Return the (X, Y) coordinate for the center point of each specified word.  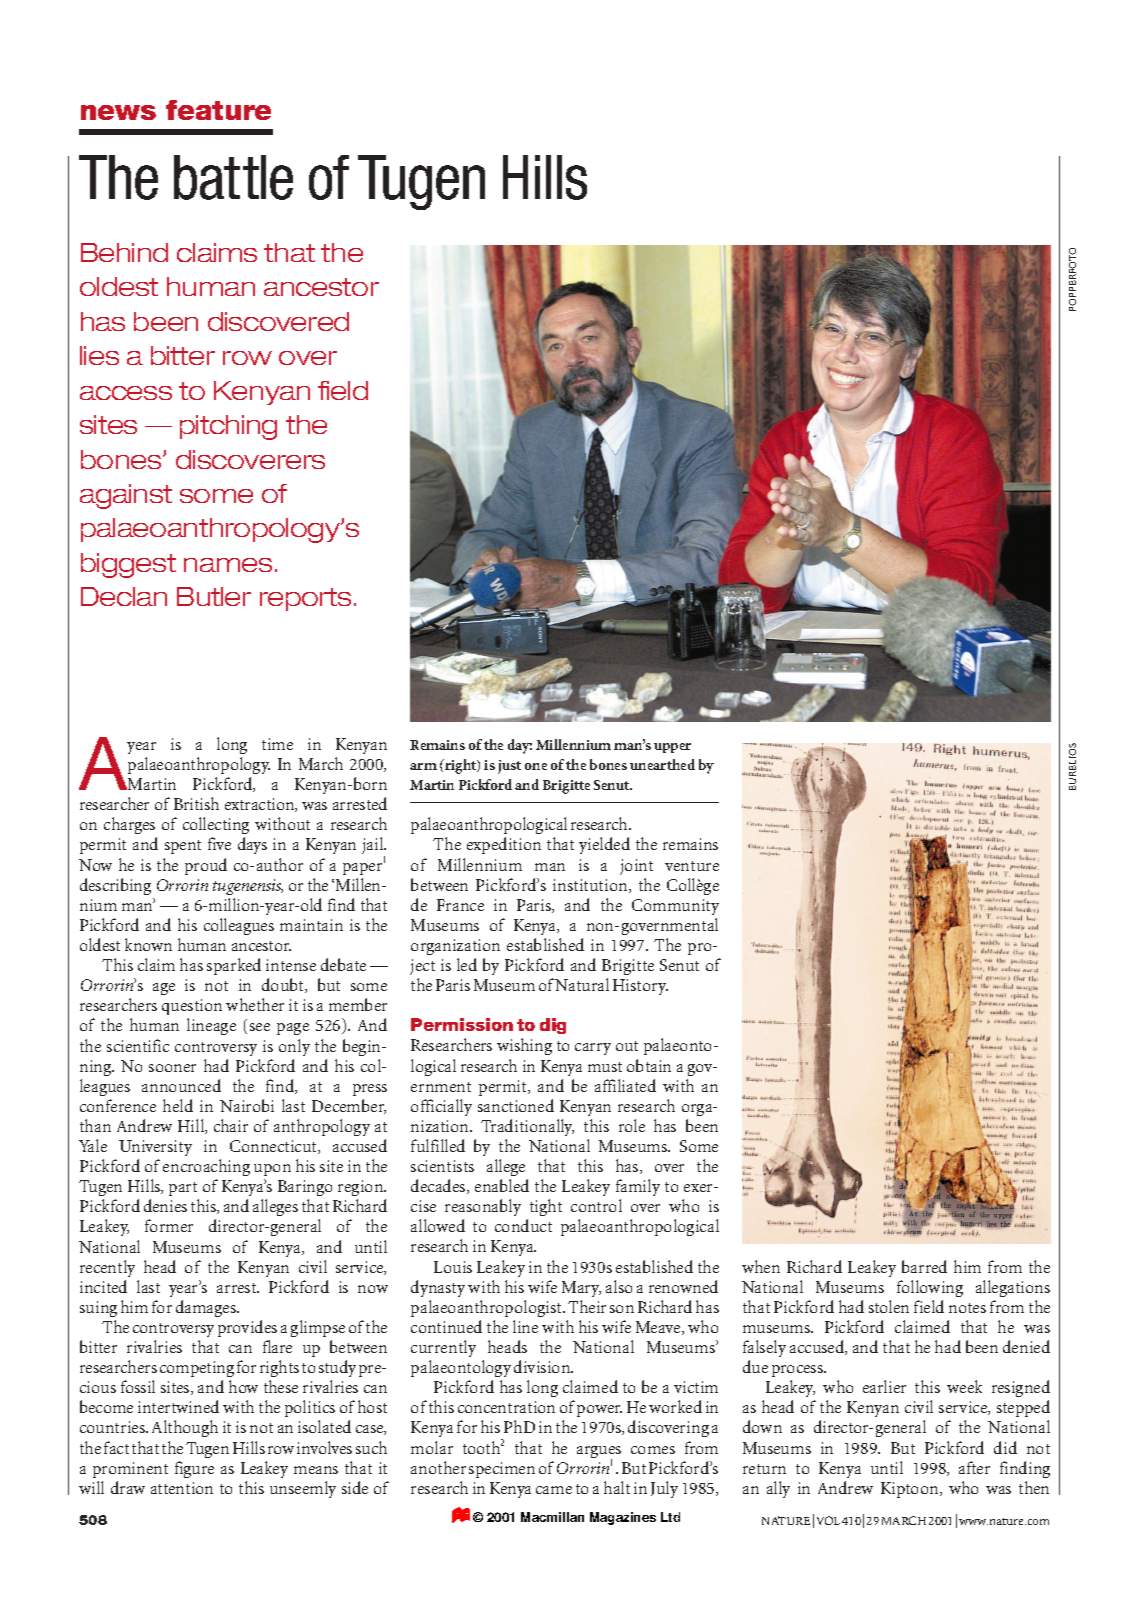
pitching (228, 427)
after (974, 1467)
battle (233, 177)
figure (194, 1469)
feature (218, 110)
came (554, 1490)
